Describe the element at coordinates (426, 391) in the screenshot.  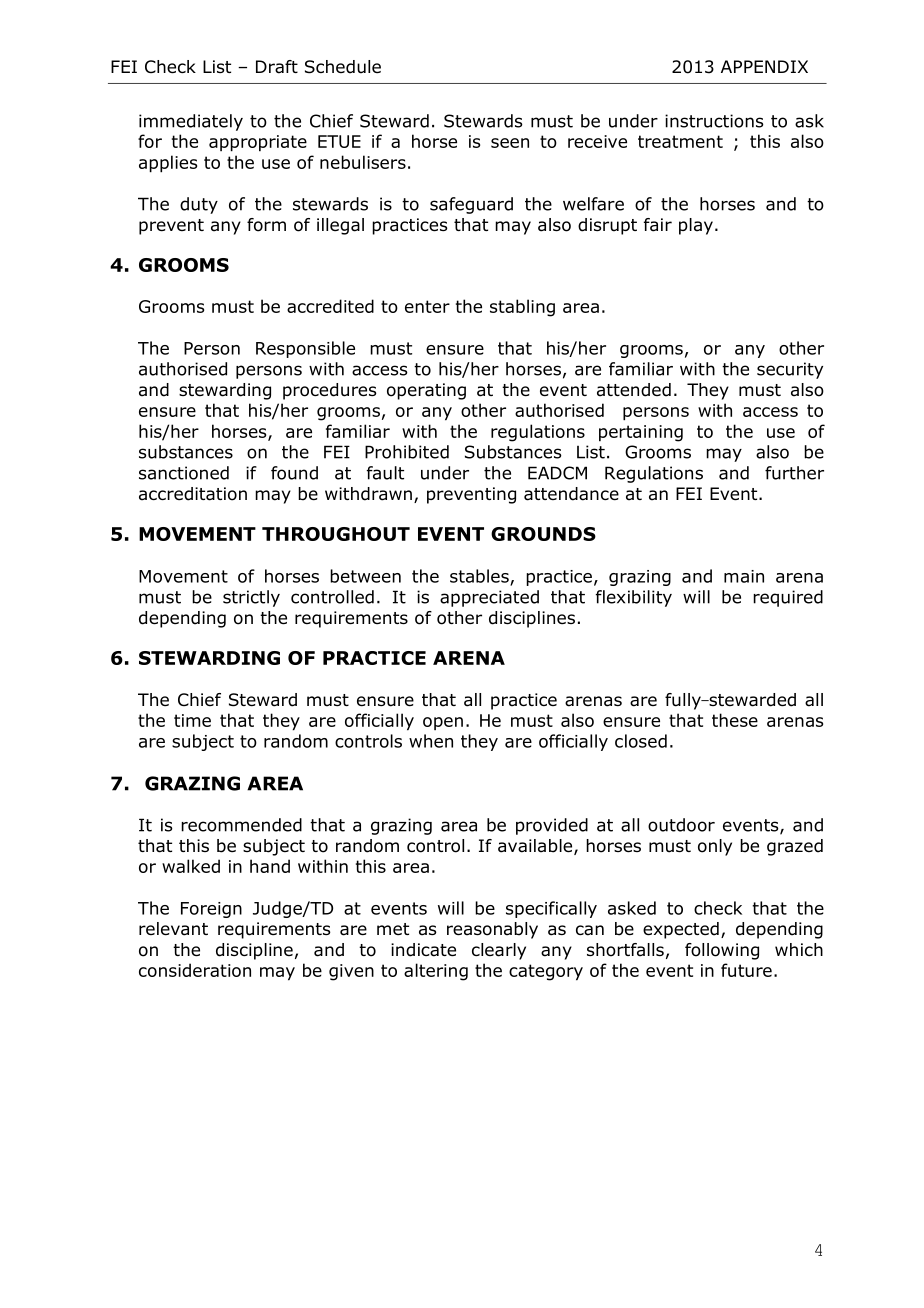
I see `operating` at that location.
